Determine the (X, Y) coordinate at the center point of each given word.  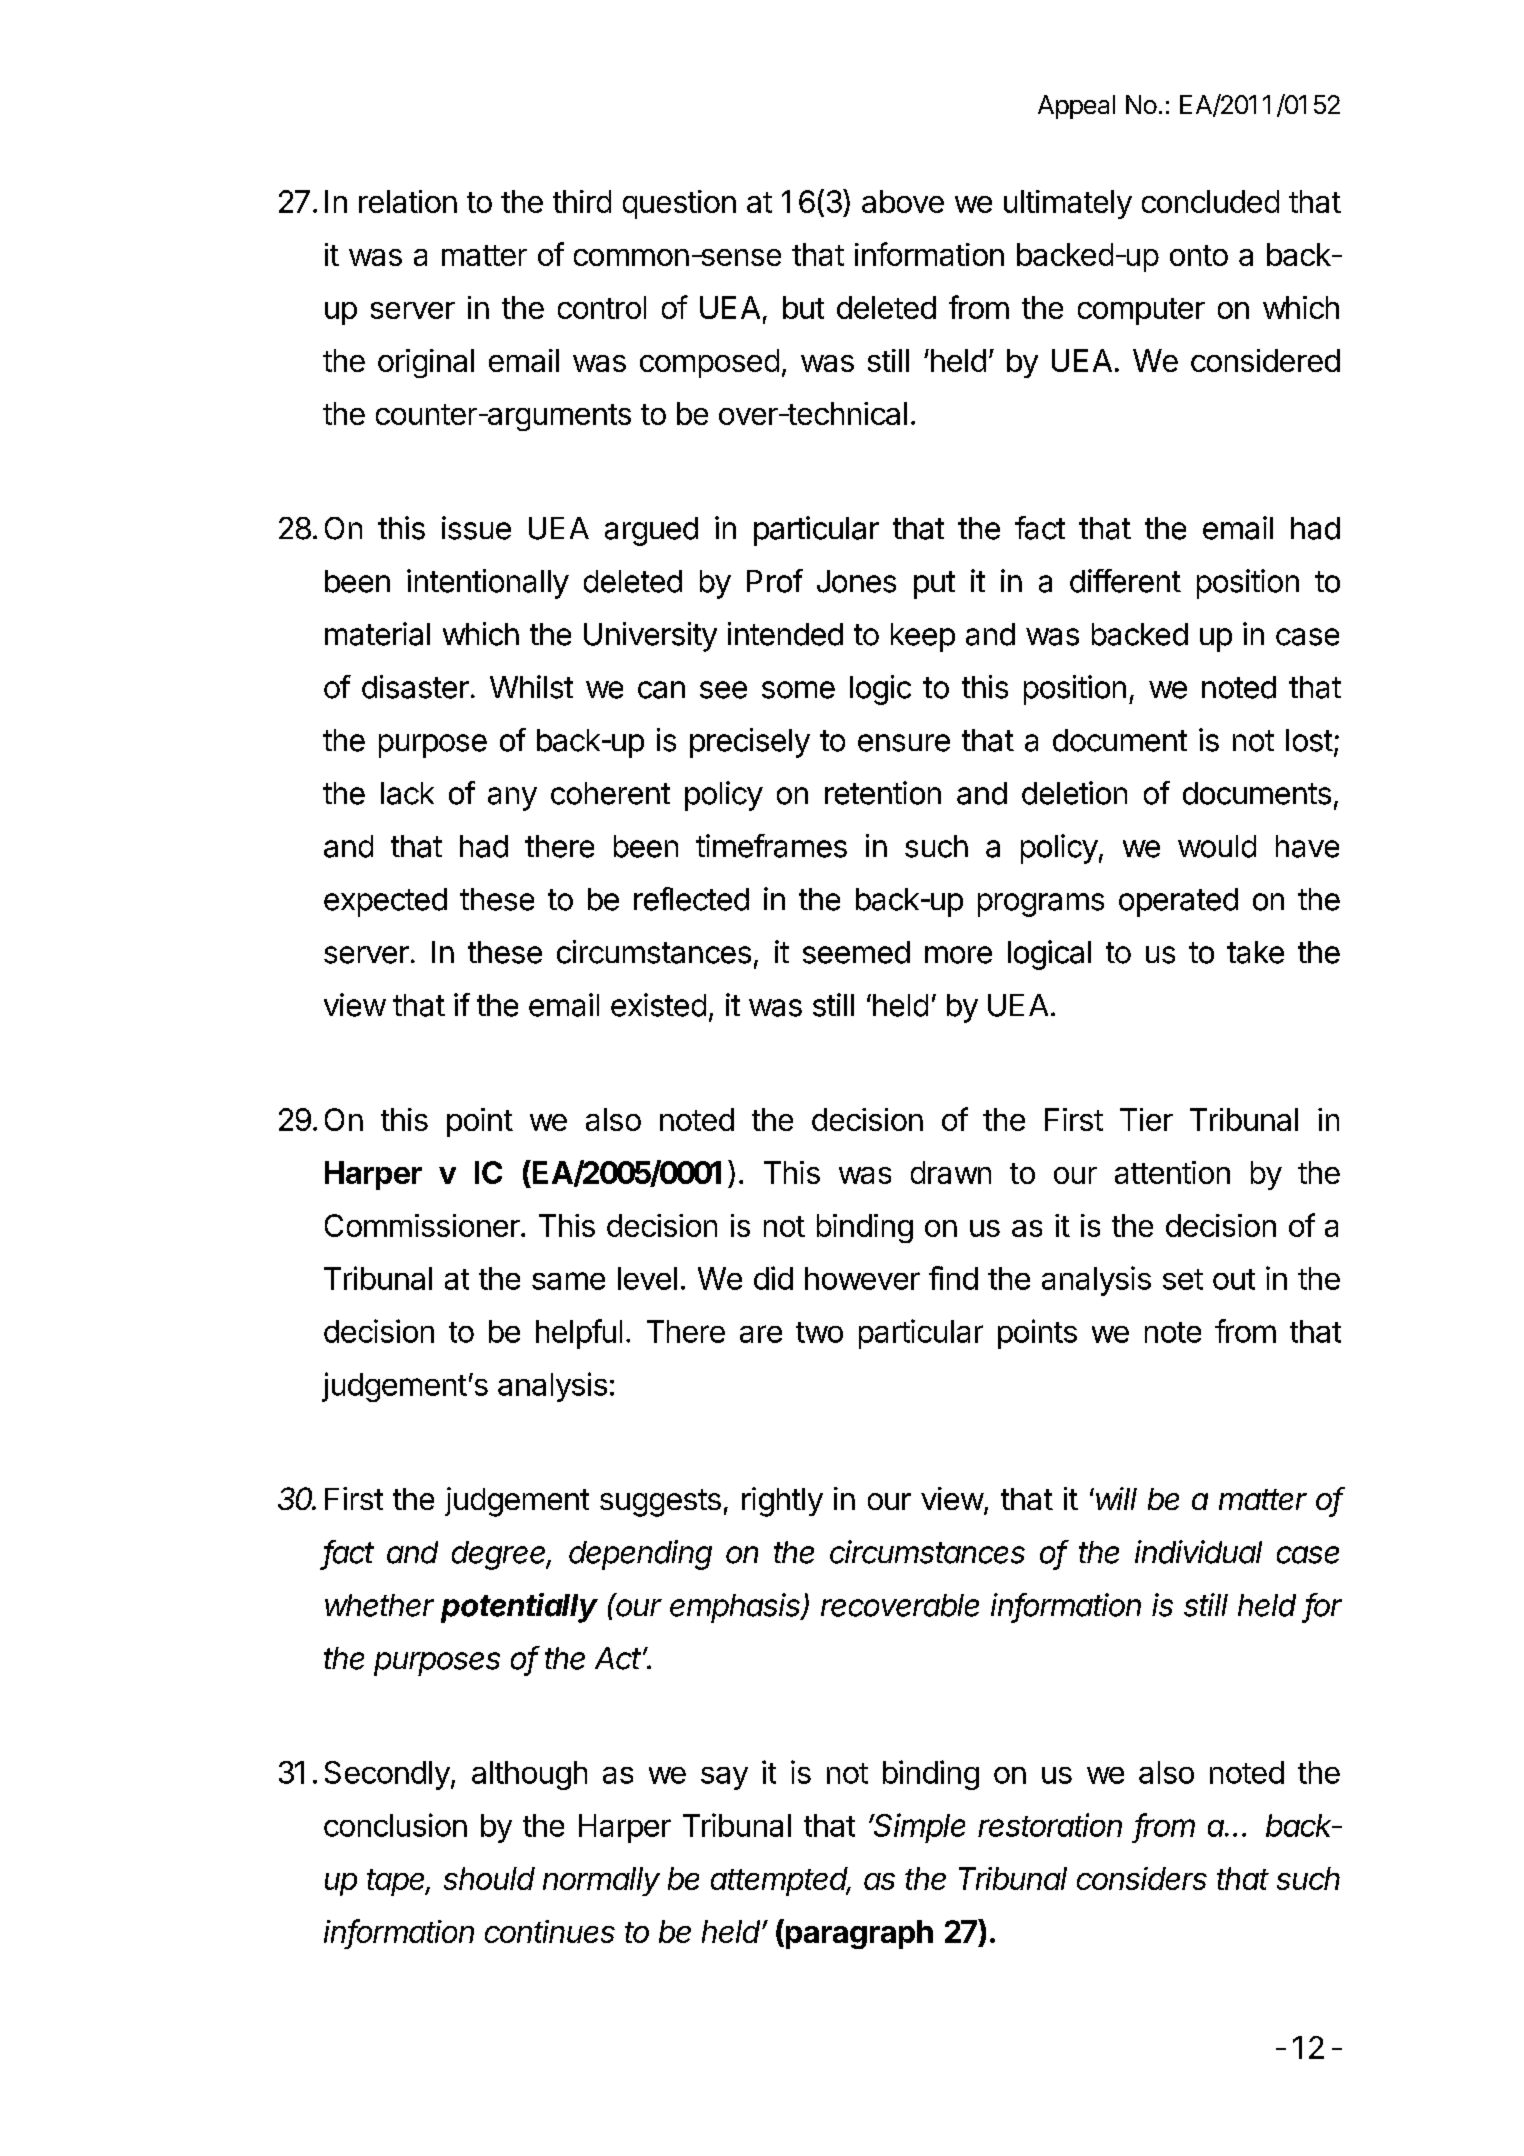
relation (408, 201)
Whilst (531, 687)
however (862, 1278)
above (903, 201)
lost (1309, 740)
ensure (904, 743)
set (1183, 1279)
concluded (1210, 201)
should (489, 1878)
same (568, 1281)
